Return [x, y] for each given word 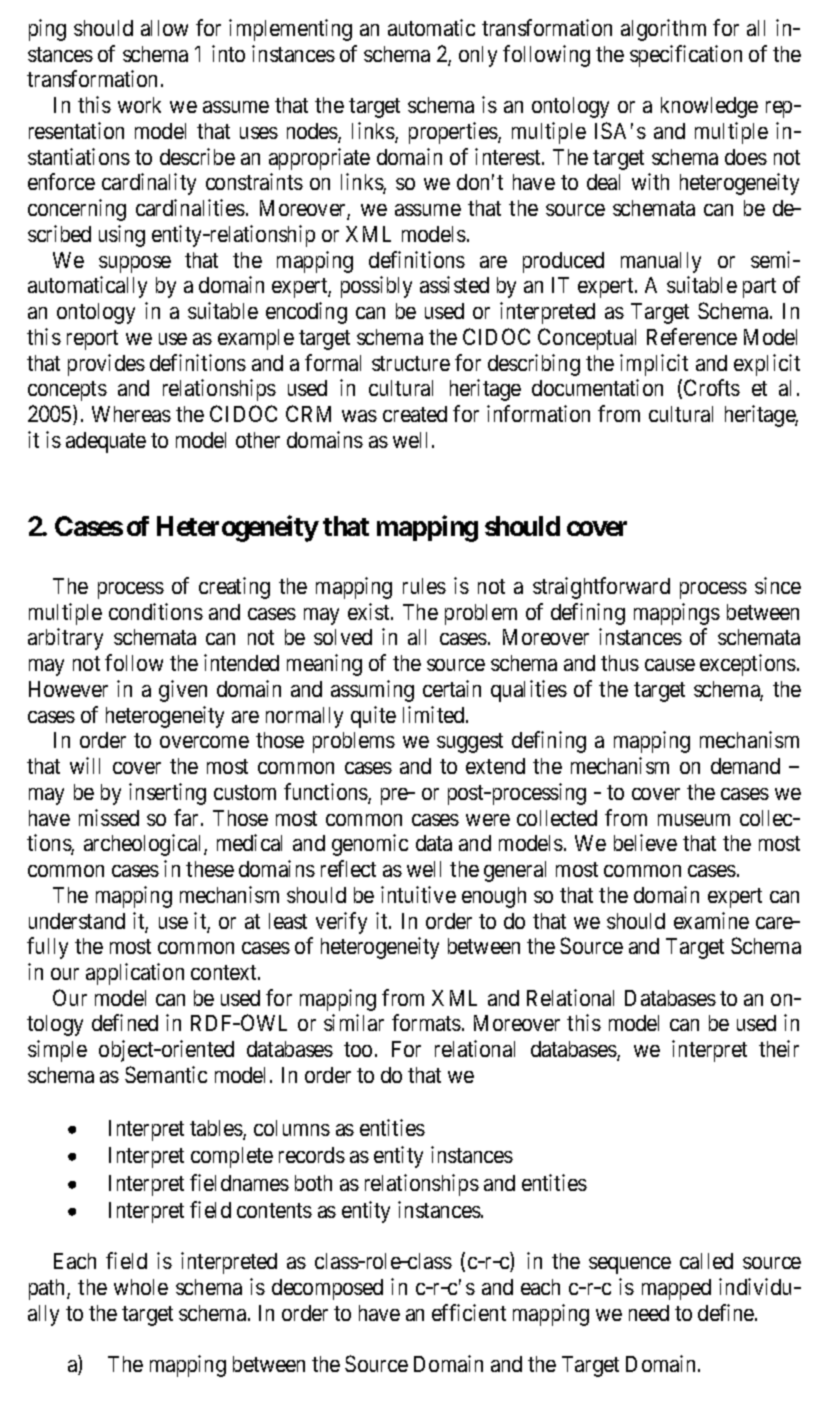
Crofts [712, 387]
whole [141, 1287]
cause [670, 665]
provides [106, 365]
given [183, 691]
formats [426, 1022]
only [478, 56]
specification [686, 56]
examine [711, 920]
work [139, 105]
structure [411, 363]
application [135, 974]
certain [452, 688]
